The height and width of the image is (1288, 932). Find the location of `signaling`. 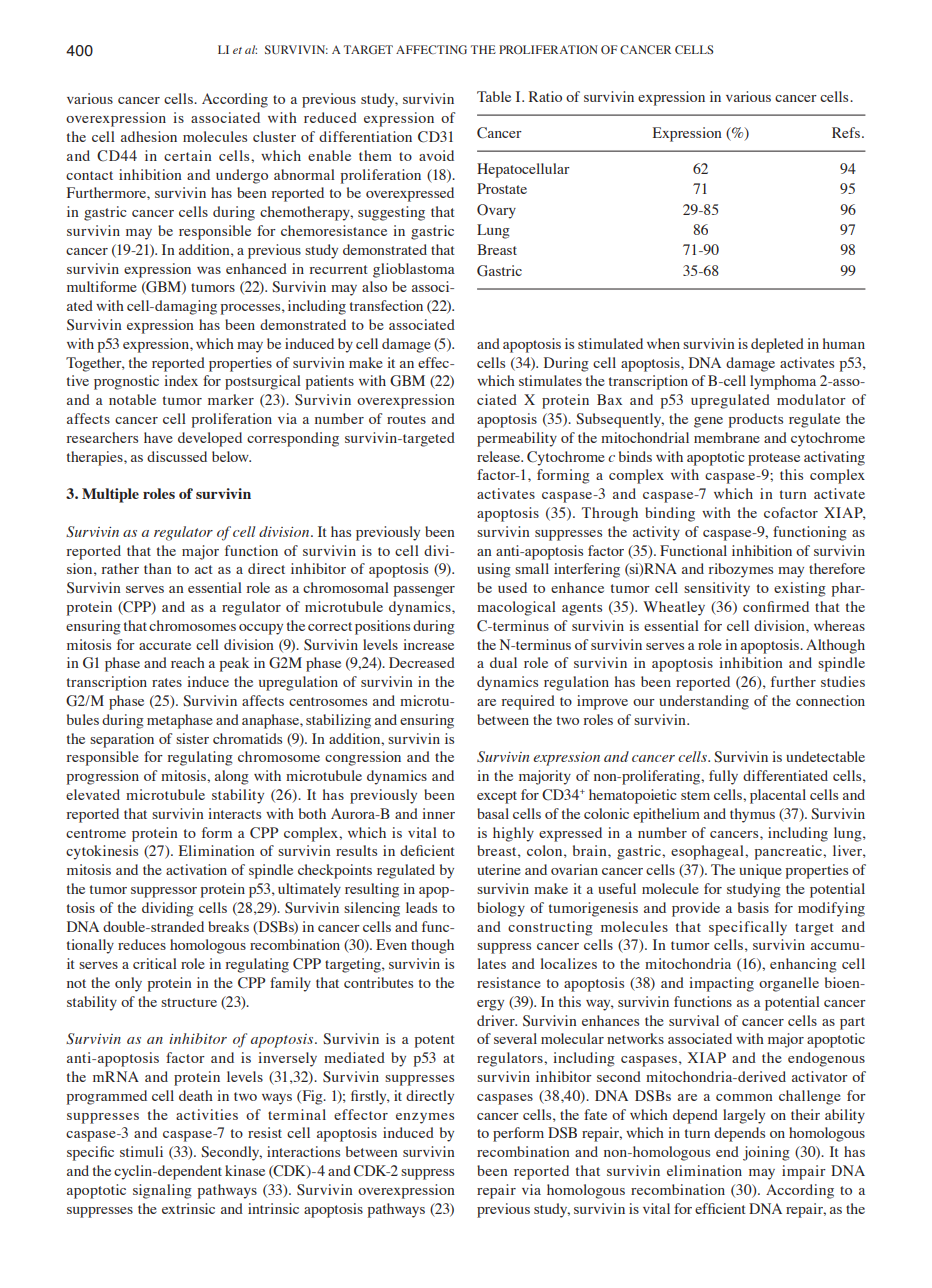

signaling is located at coordinates (162, 1191).
